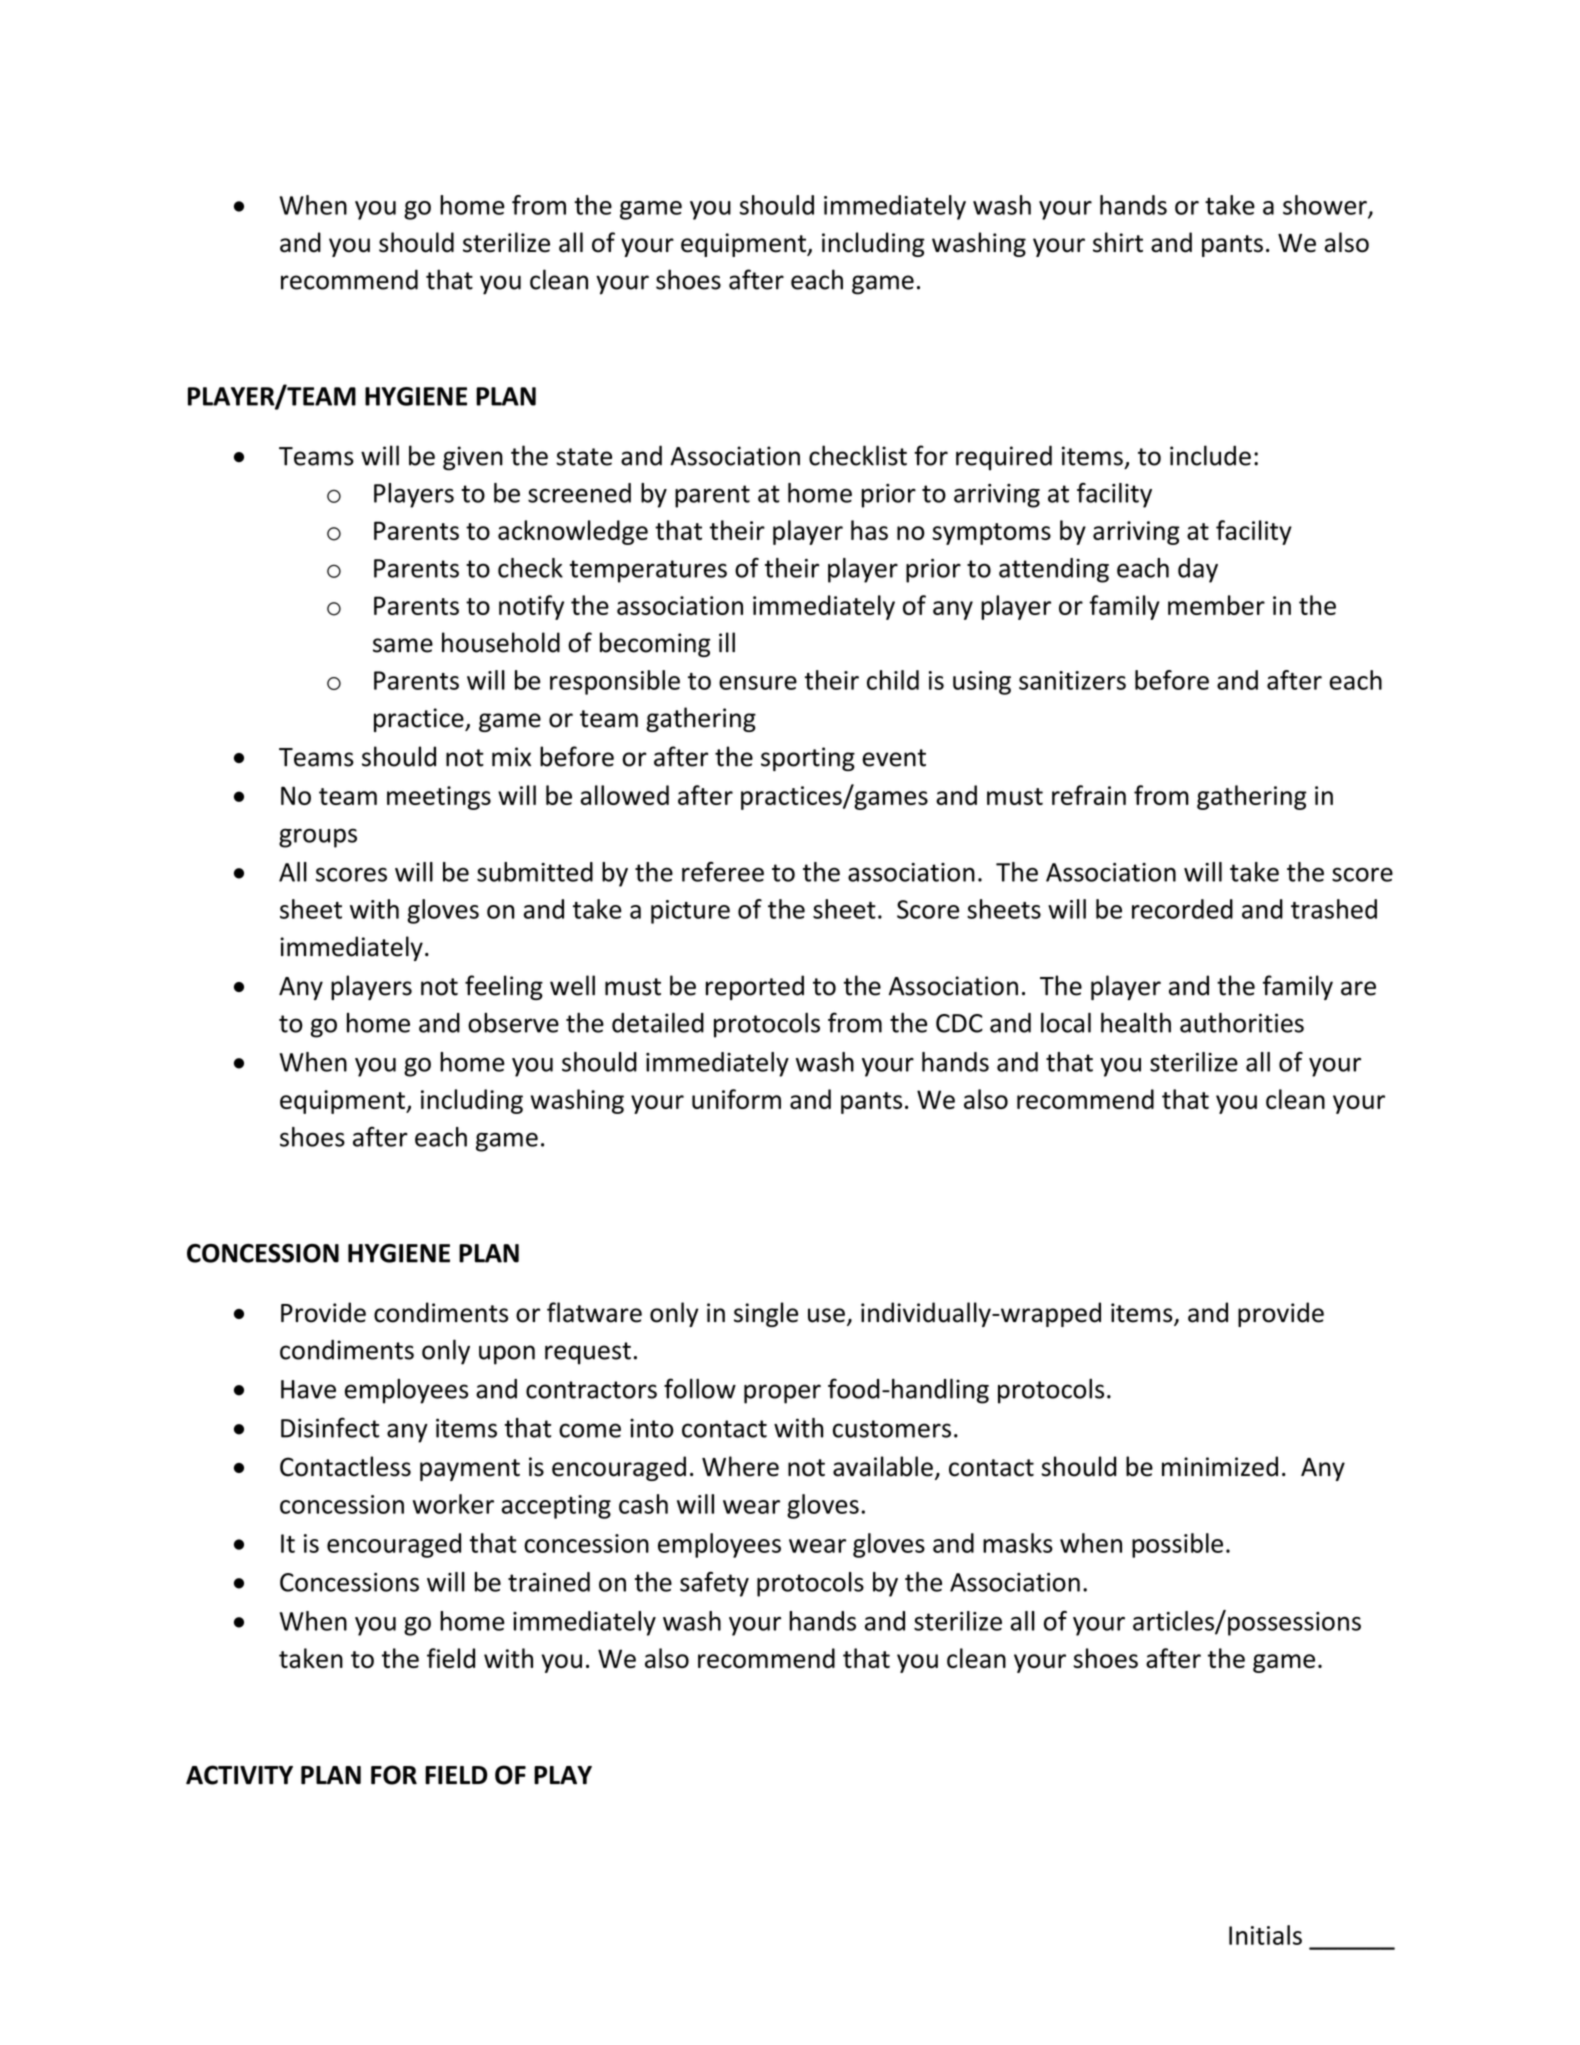 This image has height=2045, width=1580. What do you see at coordinates (453, 1504) in the image?
I see `worker` at bounding box center [453, 1504].
